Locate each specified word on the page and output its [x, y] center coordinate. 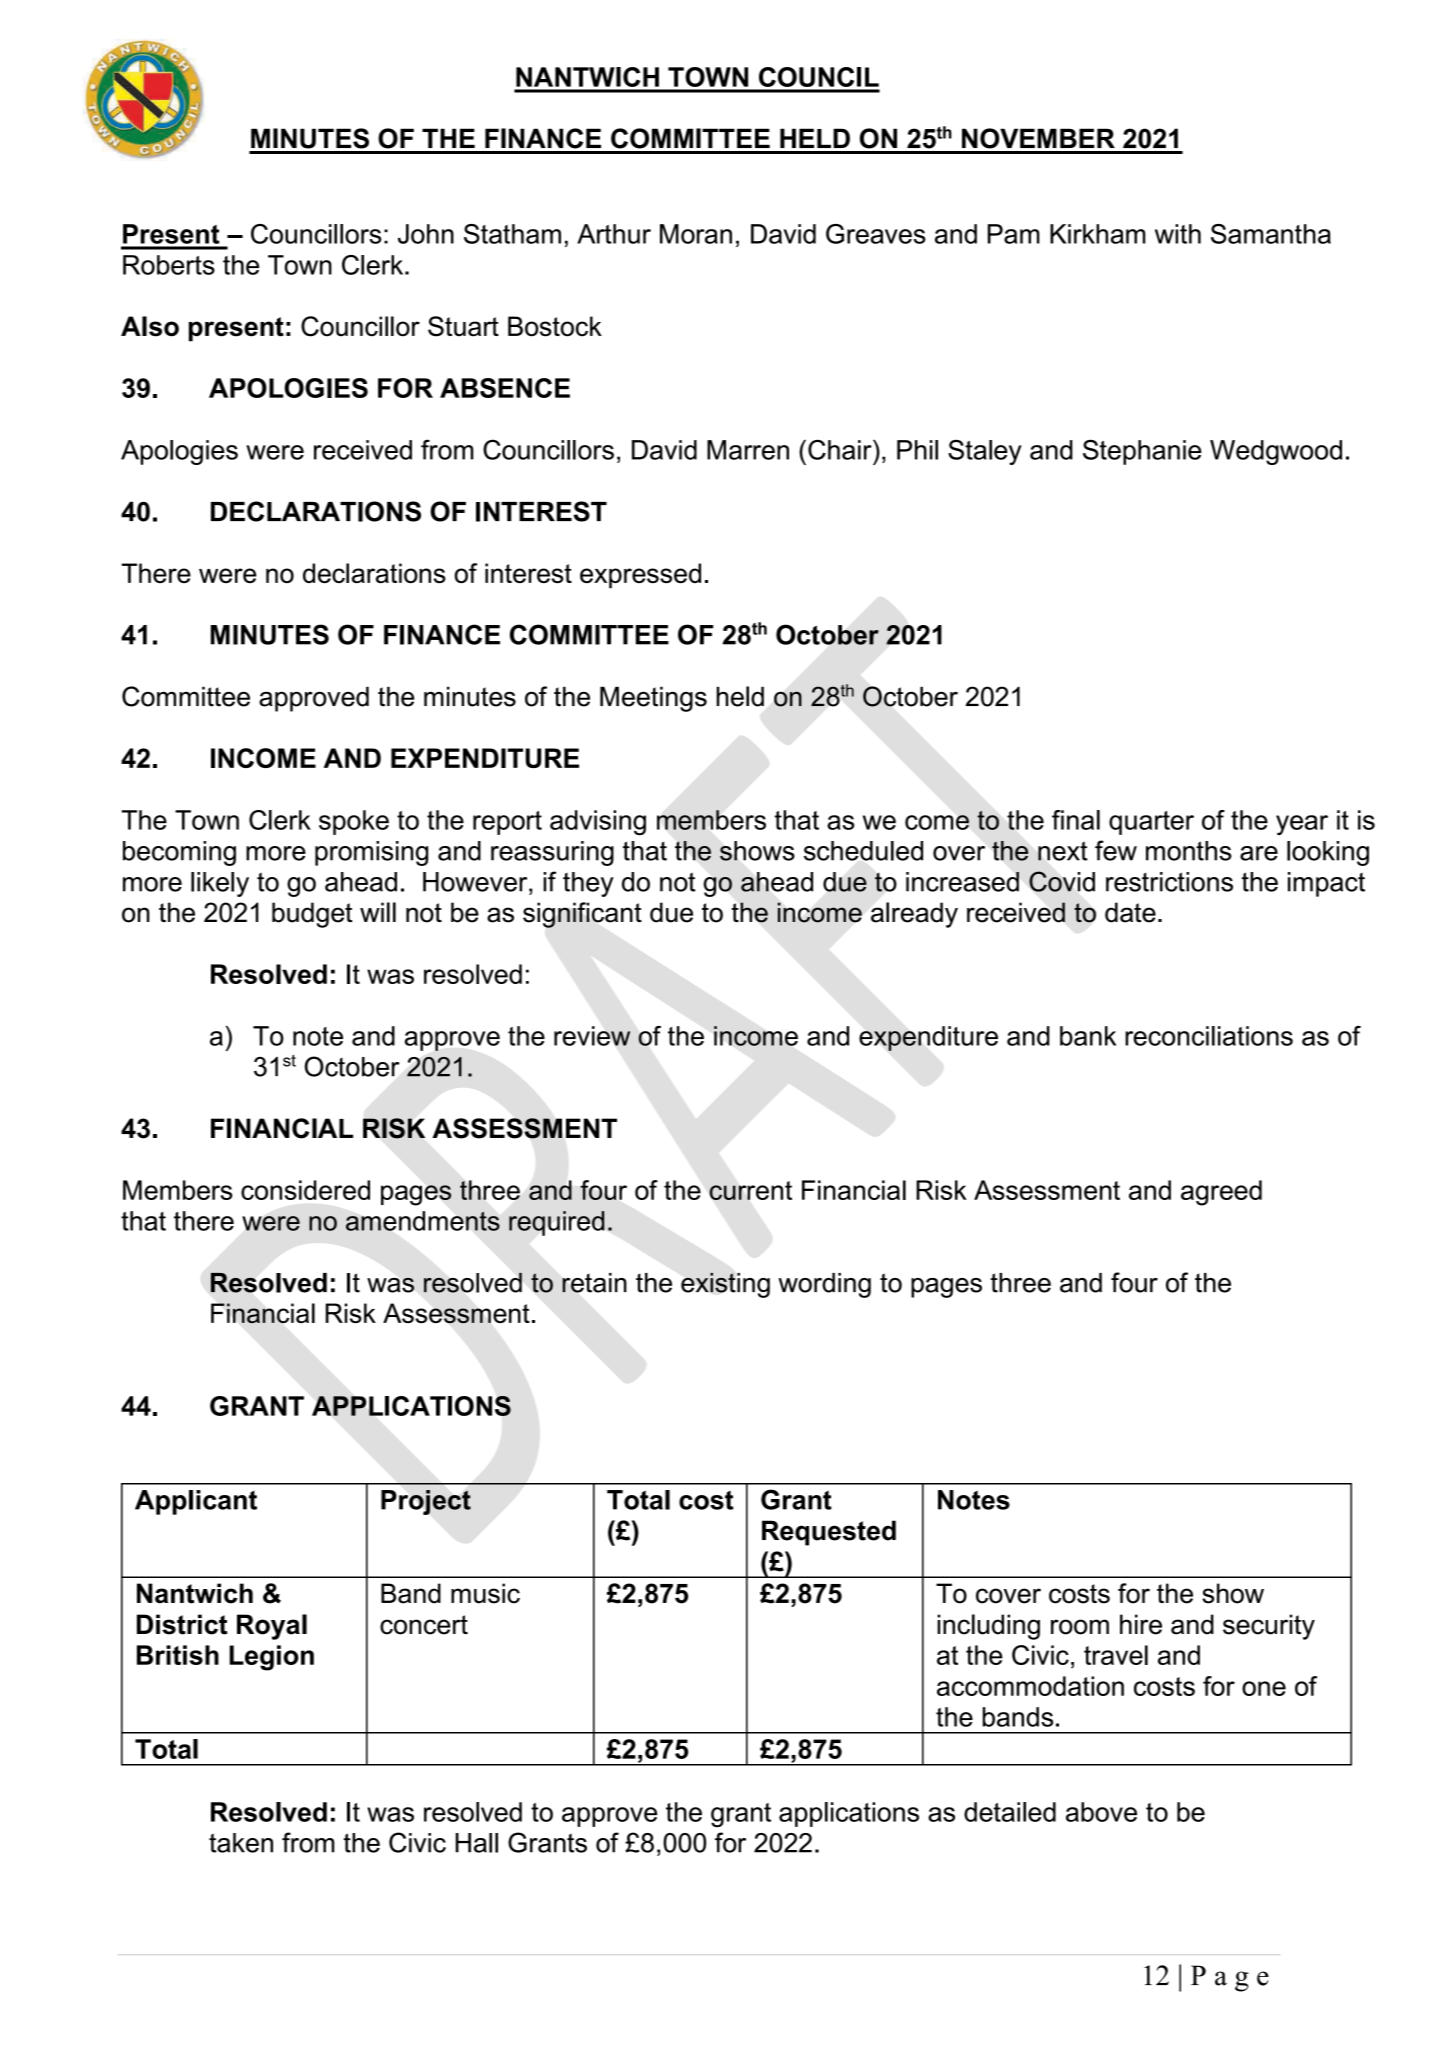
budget [312, 915]
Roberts [169, 265]
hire [1141, 1624]
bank [1088, 1036]
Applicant [196, 1502]
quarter [1151, 823]
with [1178, 234]
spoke [354, 822]
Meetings [653, 699]
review [592, 1036]
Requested [829, 1533]
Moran [696, 234]
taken [241, 1843]
